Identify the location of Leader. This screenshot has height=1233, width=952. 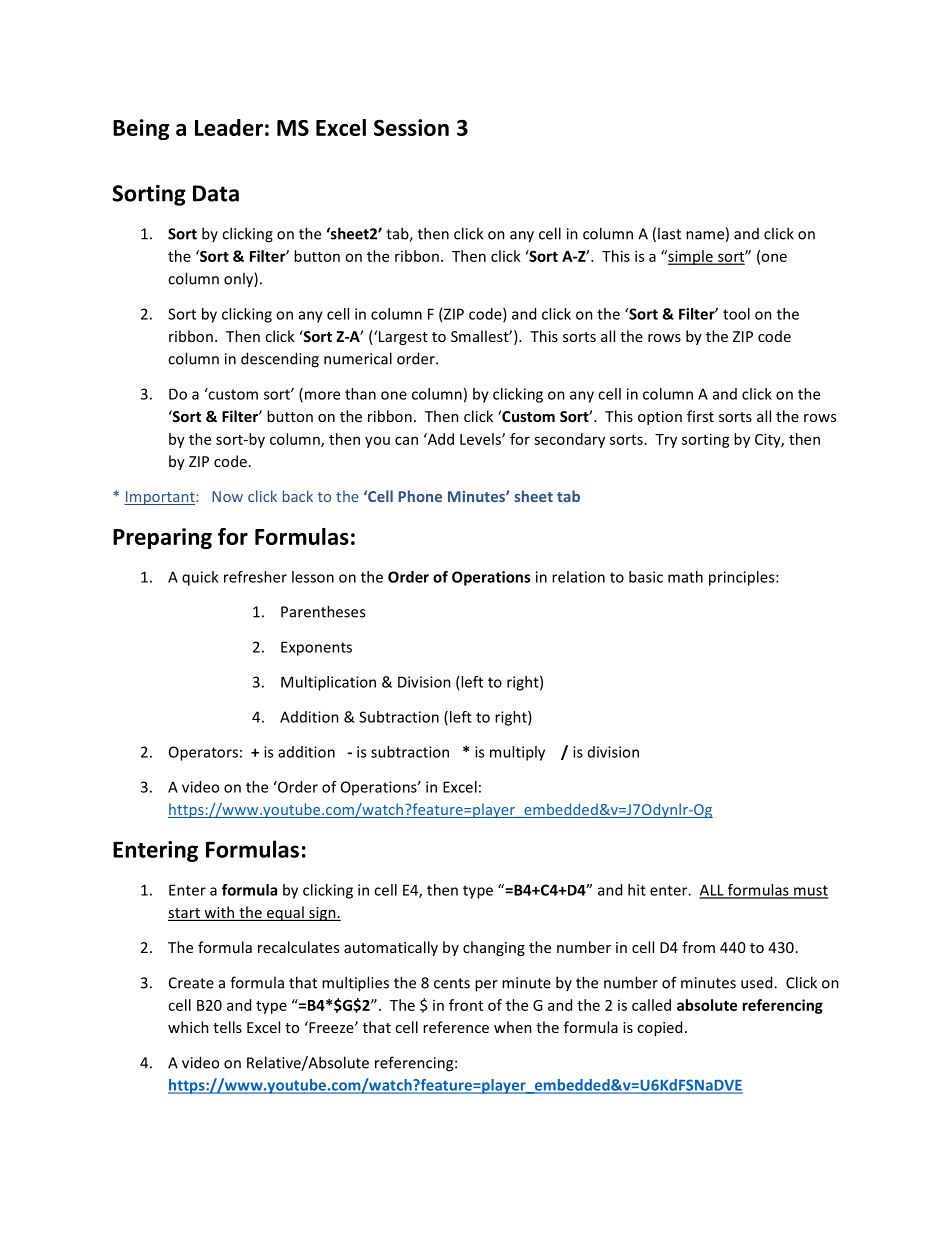
(229, 127).
